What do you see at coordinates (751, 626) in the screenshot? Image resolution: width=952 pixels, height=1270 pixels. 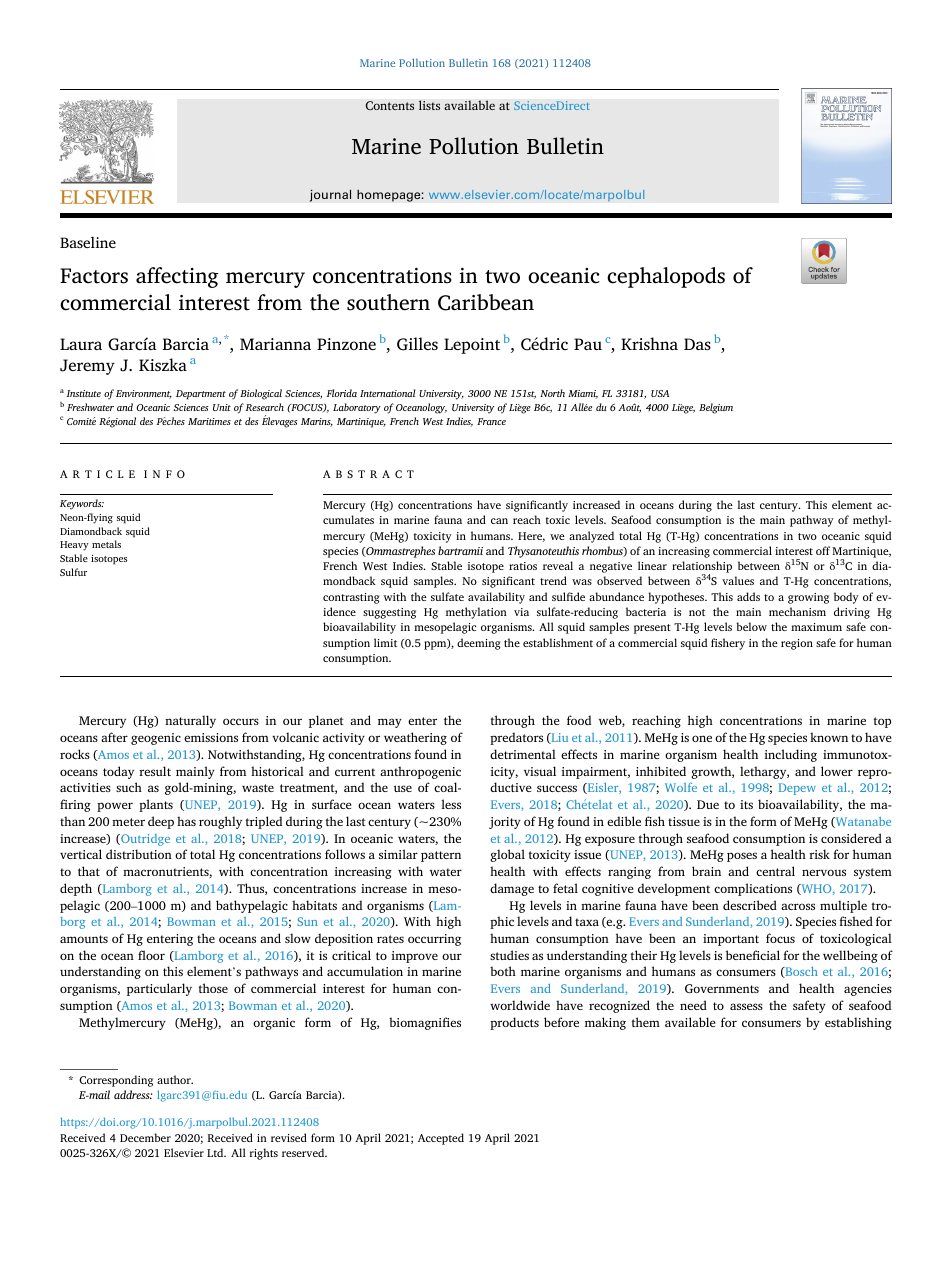 I see `below` at bounding box center [751, 626].
